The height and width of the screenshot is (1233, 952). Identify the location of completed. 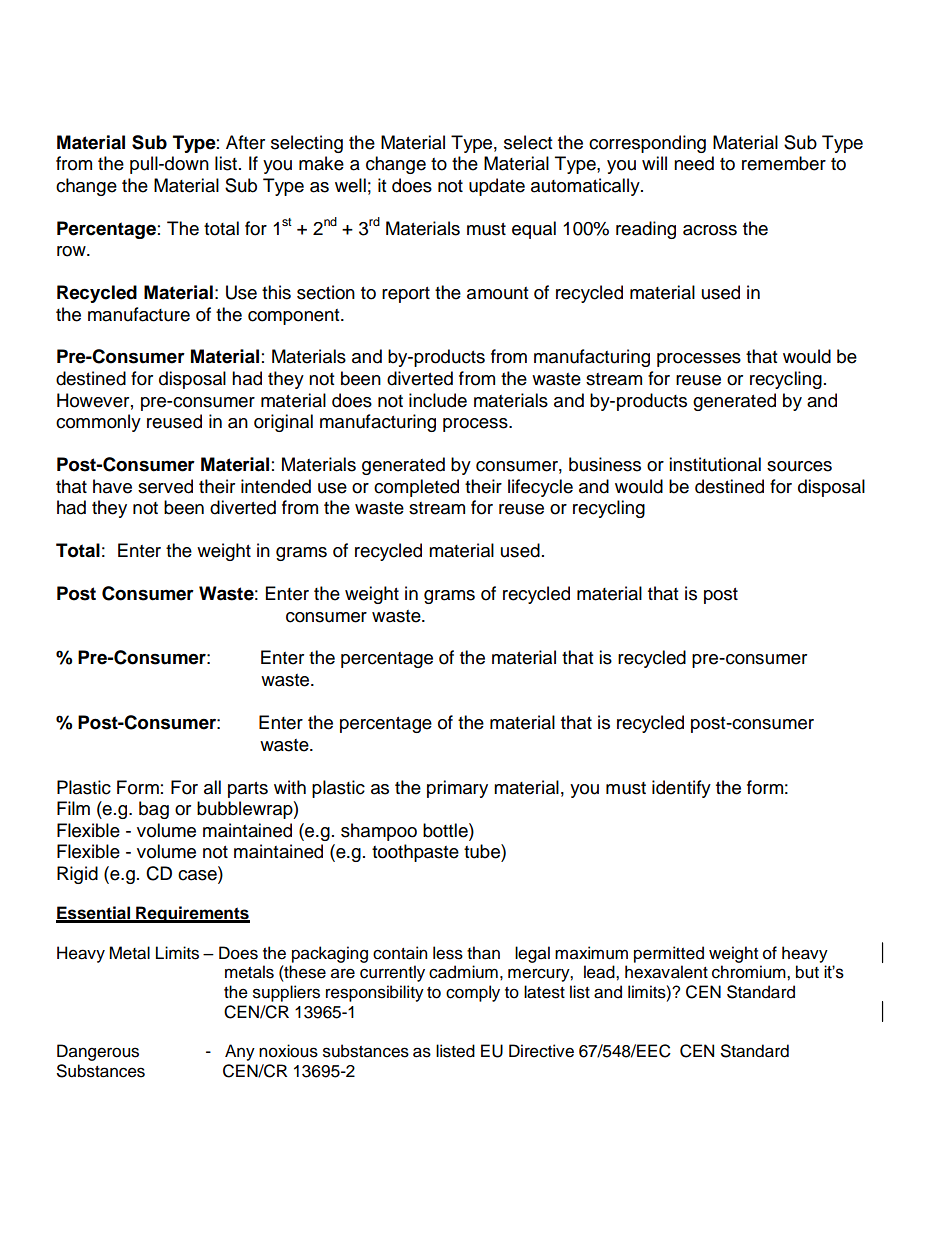
(416, 488).
